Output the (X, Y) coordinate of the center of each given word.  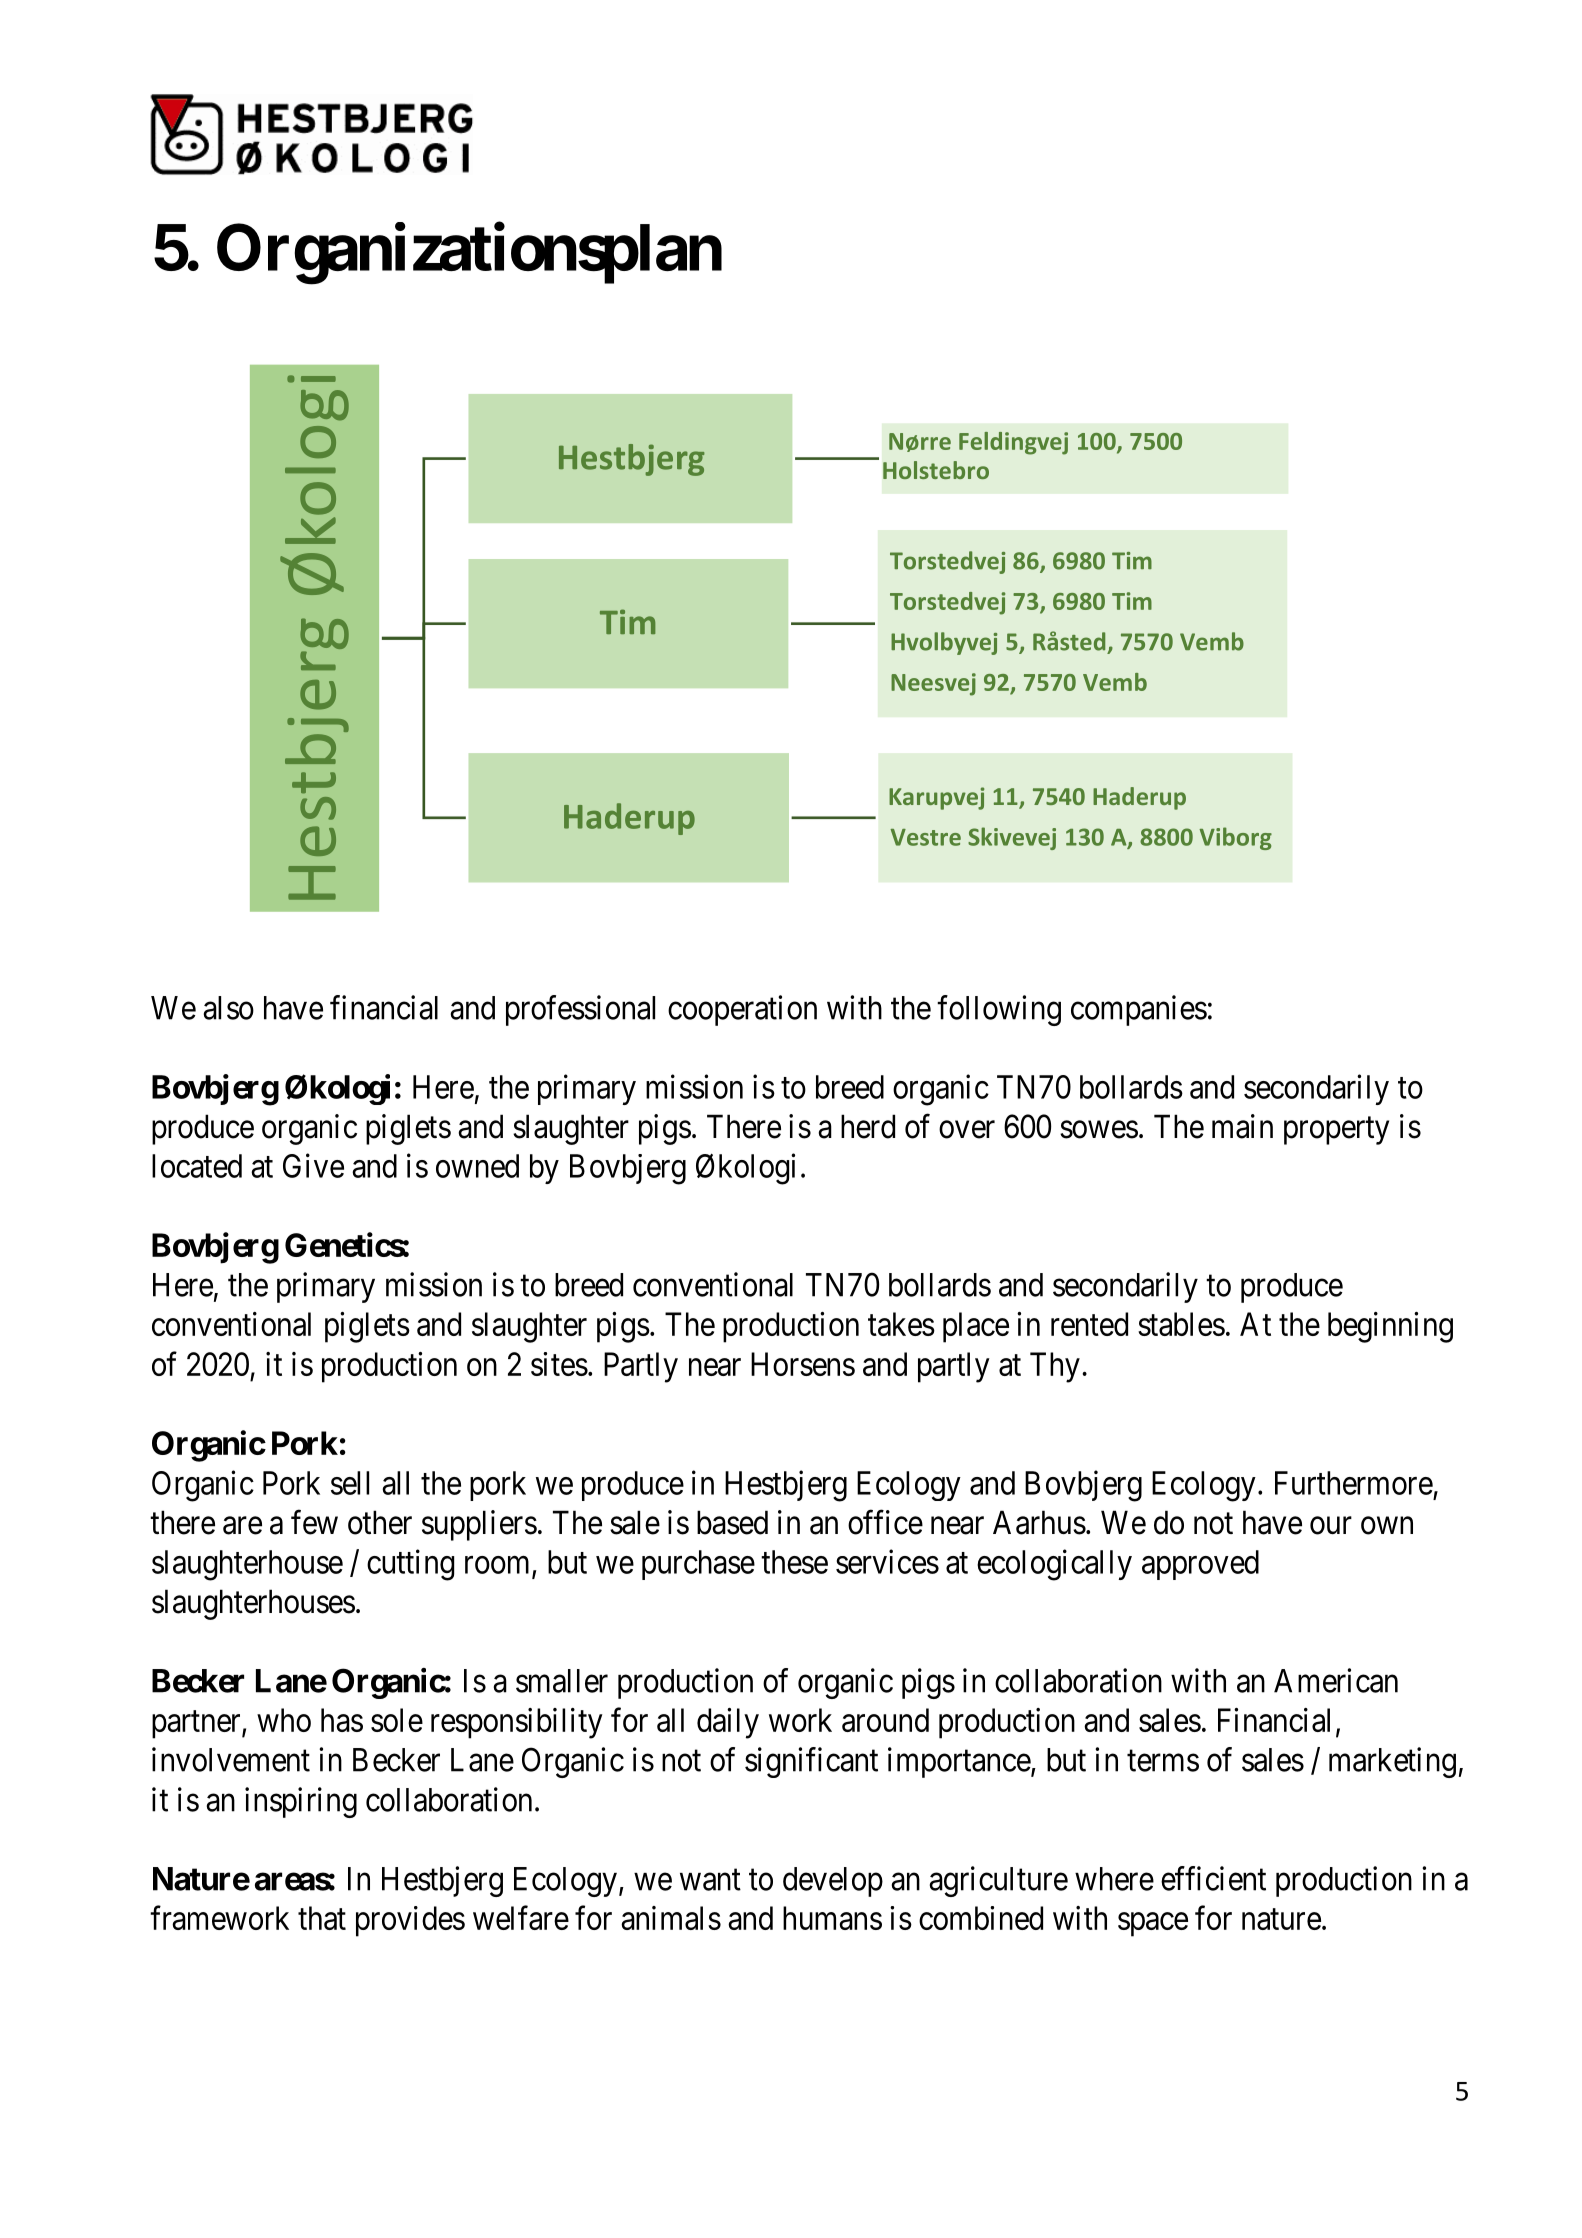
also (228, 1008)
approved (1200, 1565)
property (1336, 1131)
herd (868, 1126)
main (1242, 1126)
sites (559, 1364)
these (794, 1562)
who (284, 1720)
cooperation (742, 1010)
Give (313, 1165)
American (1336, 1680)
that (322, 1918)
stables (1181, 1324)
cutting (410, 1565)
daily (728, 1723)
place (976, 1327)
